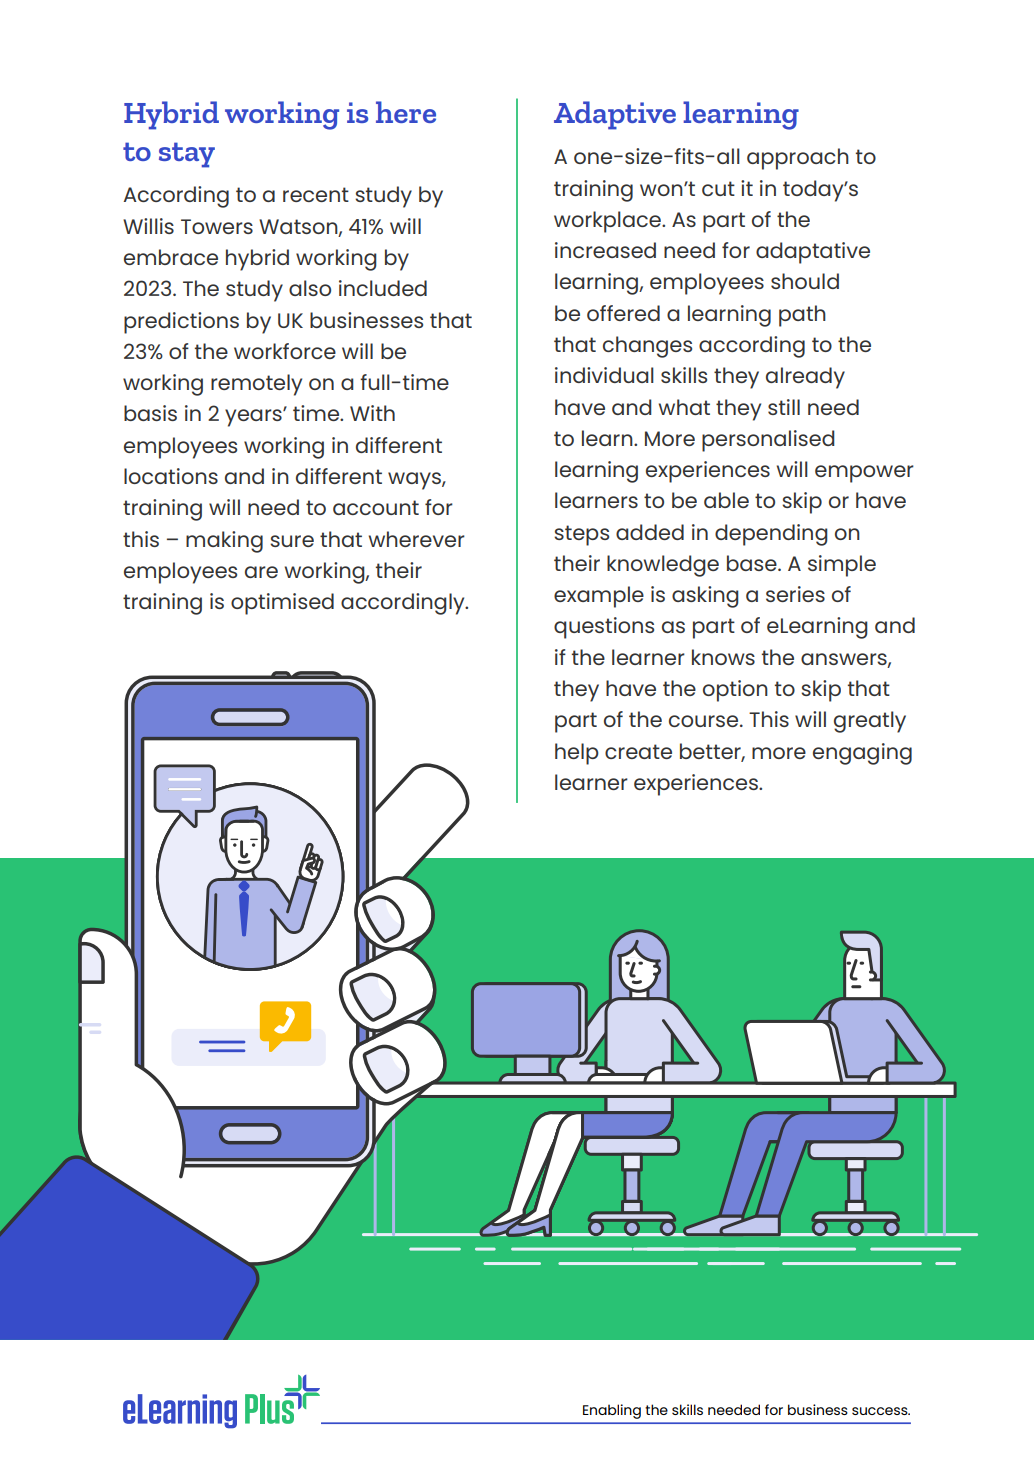 The image size is (1034, 1463). What do you see at coordinates (187, 155) in the screenshot?
I see `stay` at bounding box center [187, 155].
